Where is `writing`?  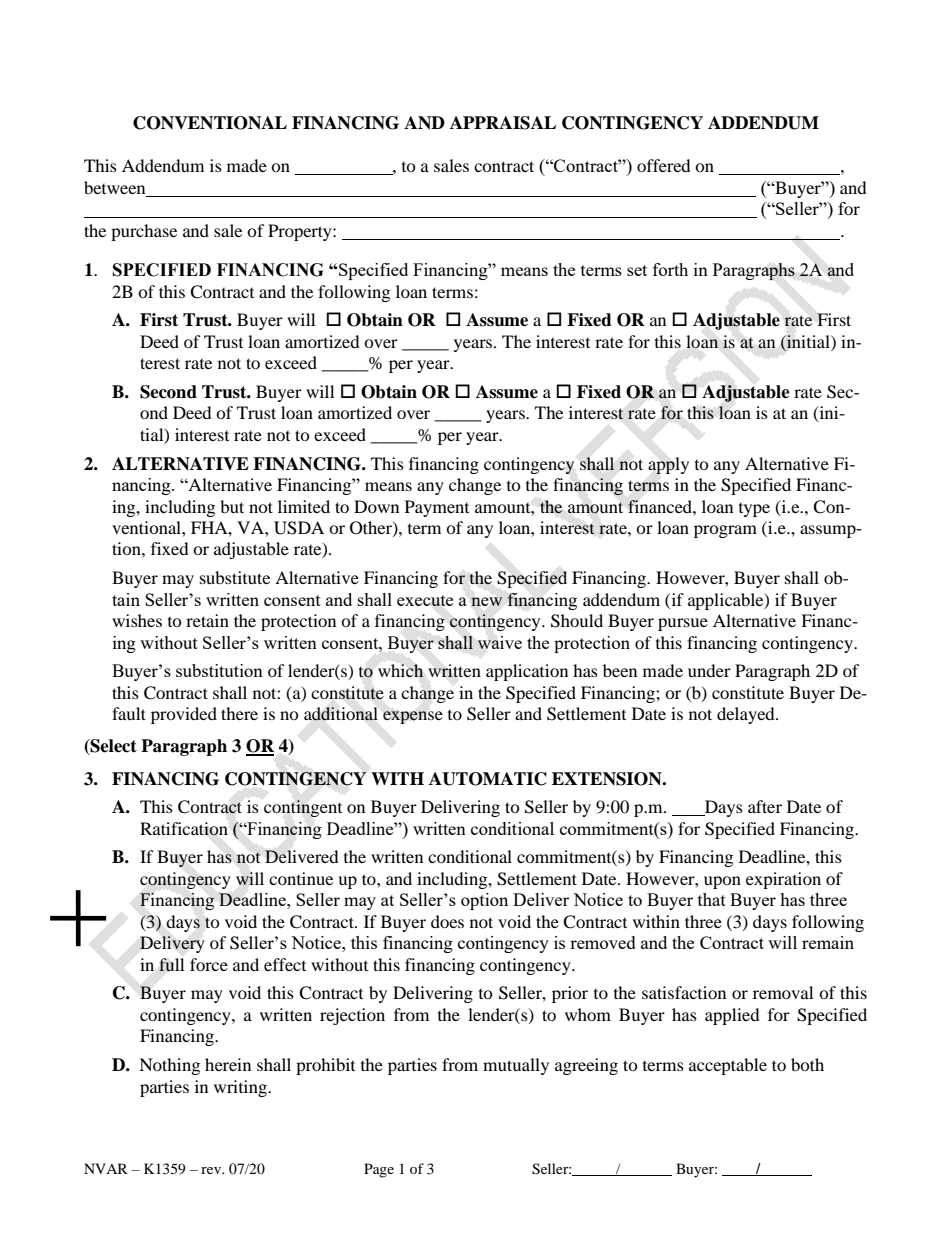 writing is located at coordinates (241, 1088).
